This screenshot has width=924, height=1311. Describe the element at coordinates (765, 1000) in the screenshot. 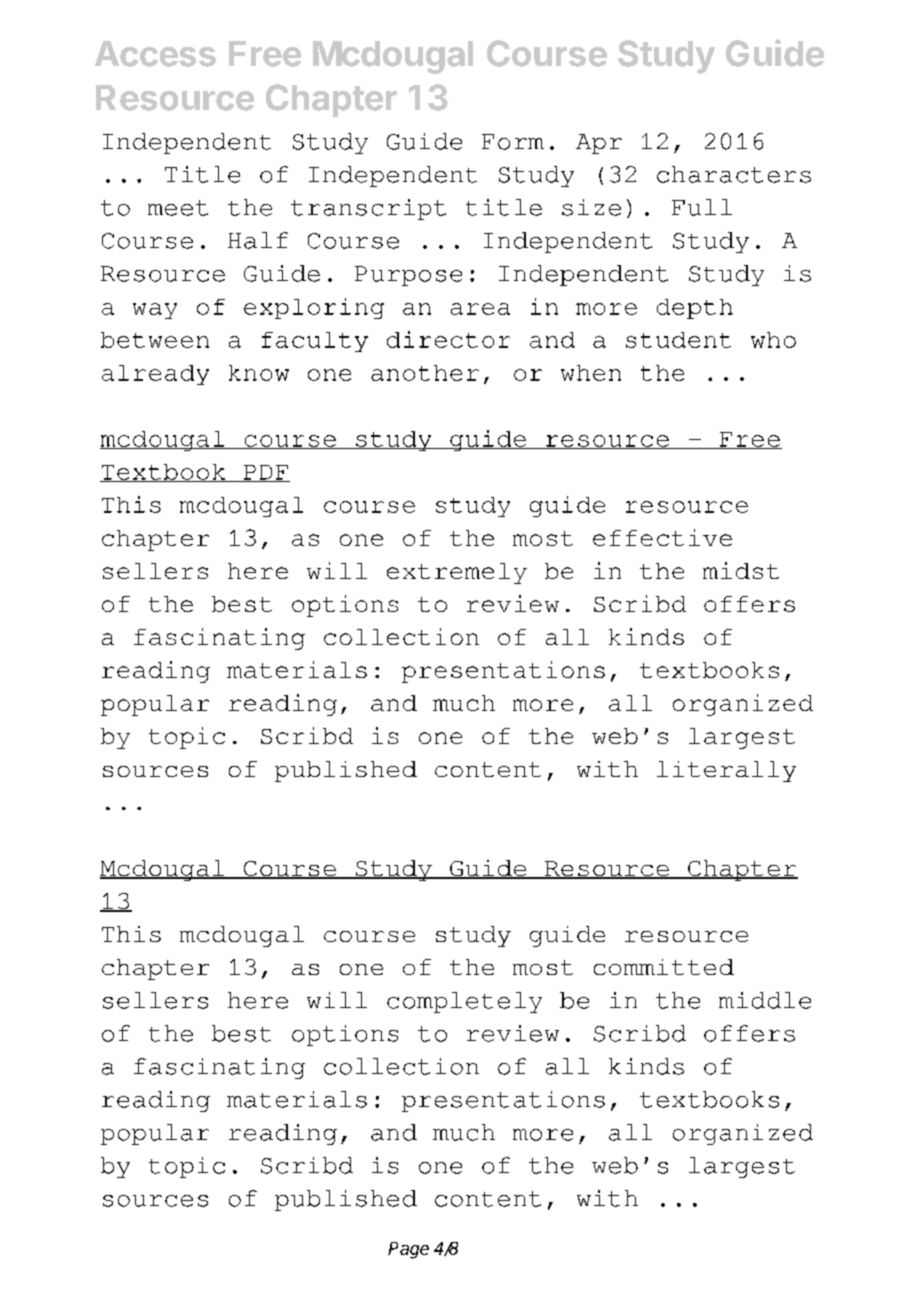

I see `middle` at that location.
